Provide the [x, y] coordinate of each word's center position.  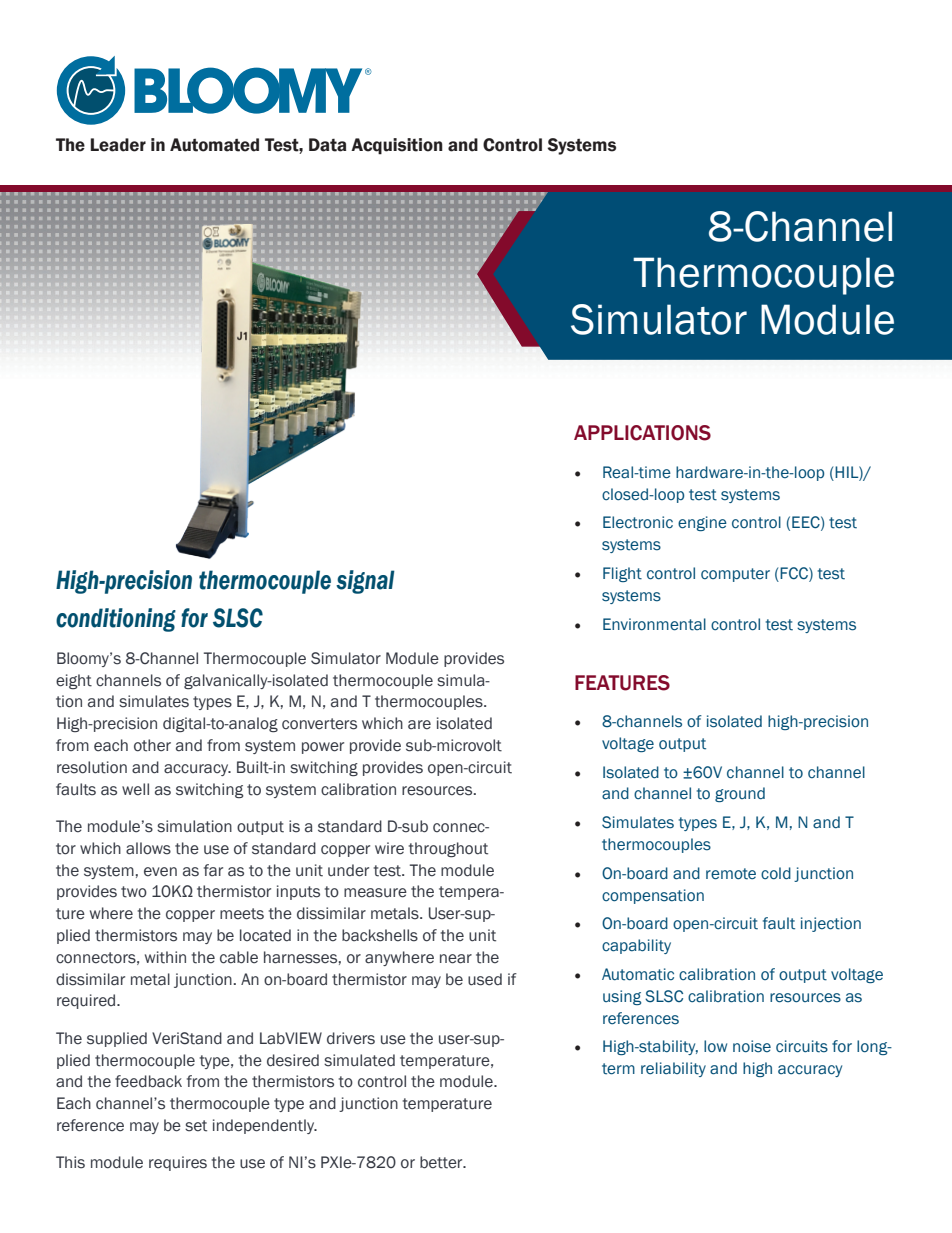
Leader [118, 145]
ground [740, 794]
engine [702, 523]
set [196, 1126]
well [135, 789]
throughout [448, 849]
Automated [214, 145]
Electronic [638, 522]
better [442, 1162]
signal [365, 582]
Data [327, 145]
